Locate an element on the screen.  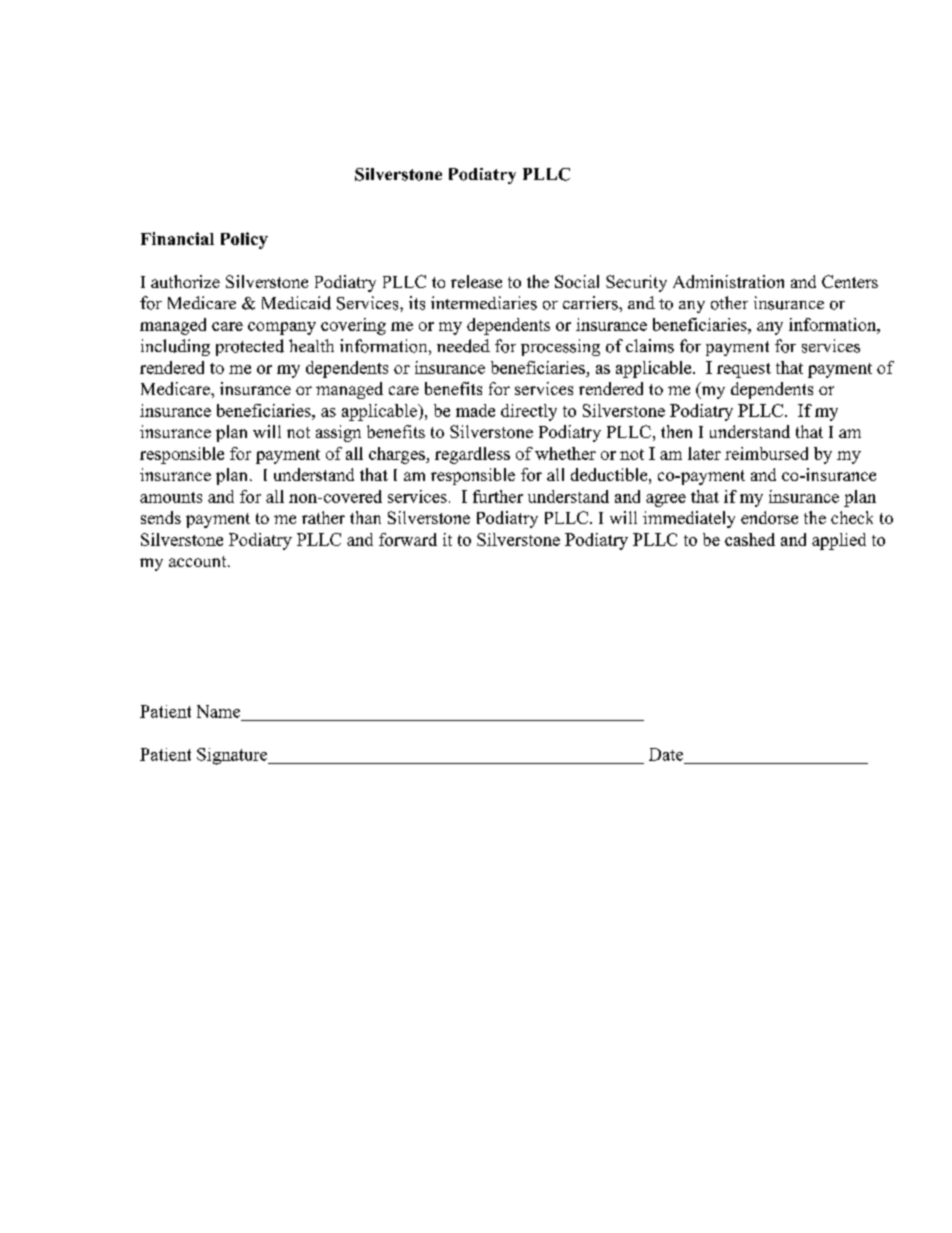
account is located at coordinates (199, 561).
